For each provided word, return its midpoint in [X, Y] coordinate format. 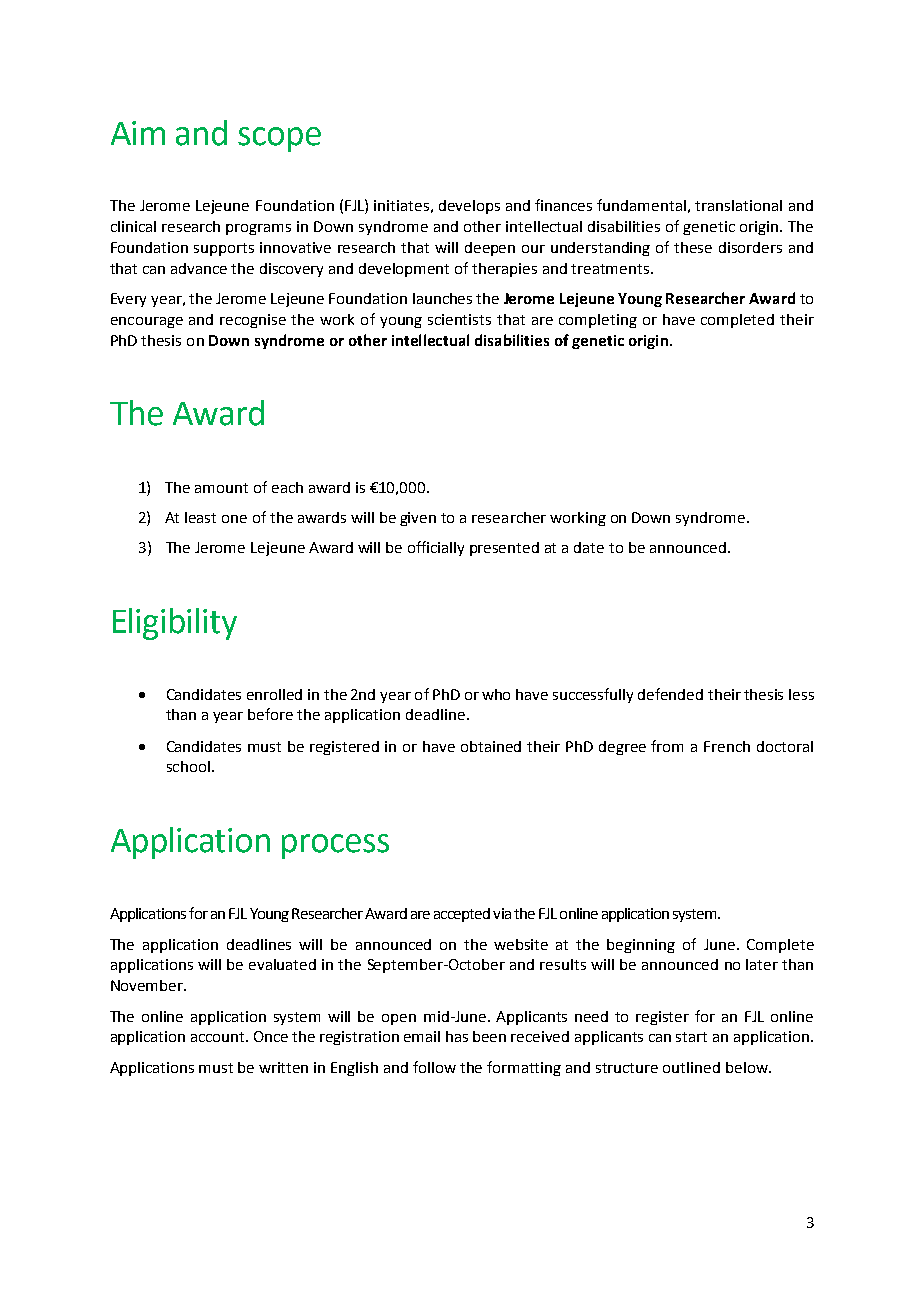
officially [436, 548]
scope [279, 139]
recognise [253, 321]
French [727, 746]
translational [738, 205]
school [188, 766]
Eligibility [175, 624]
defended [670, 694]
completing [598, 321]
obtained [491, 746]
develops [469, 207]
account [219, 1037]
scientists [459, 319]
